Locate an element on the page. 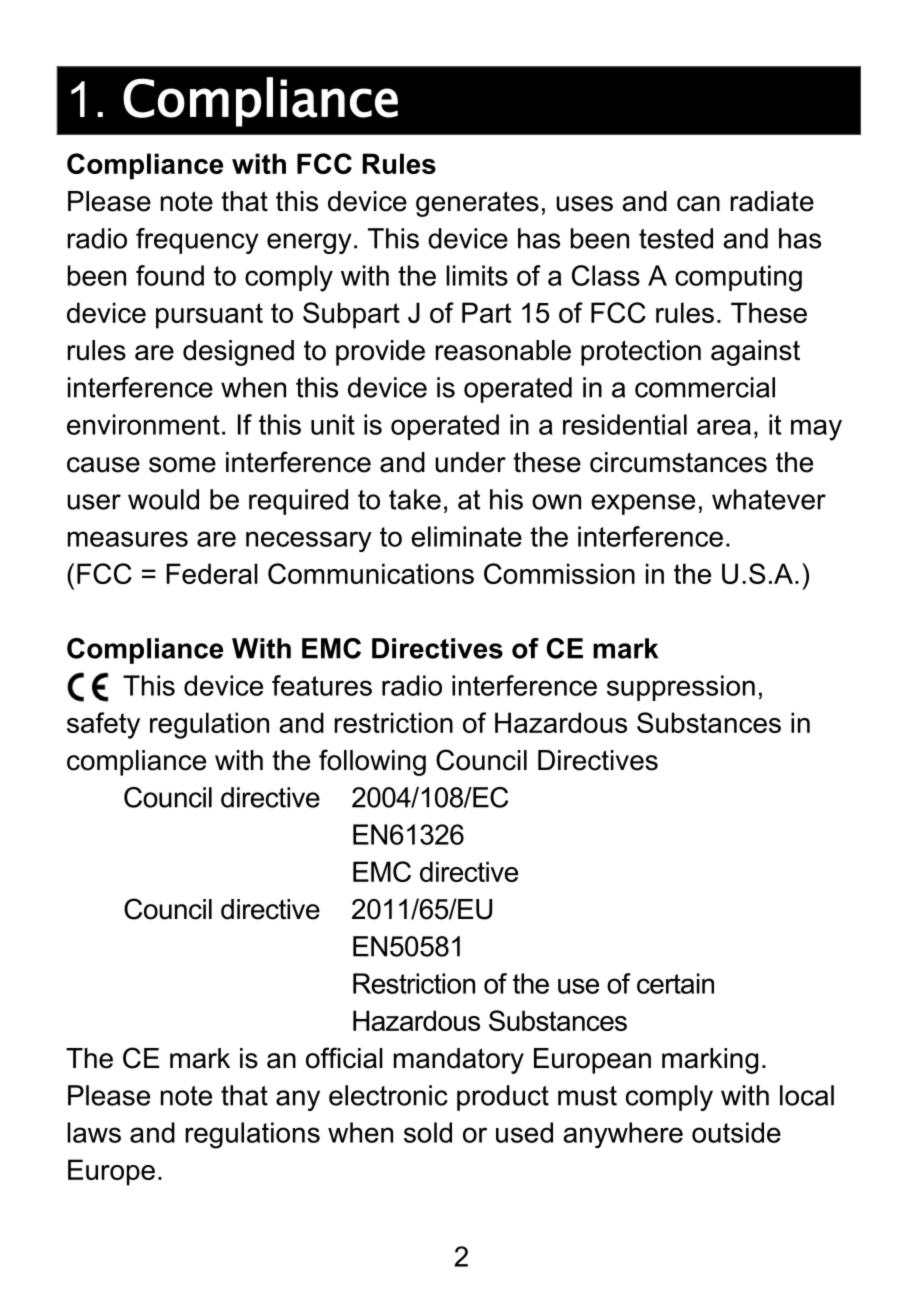 The image size is (924, 1308). some is located at coordinates (182, 465).
